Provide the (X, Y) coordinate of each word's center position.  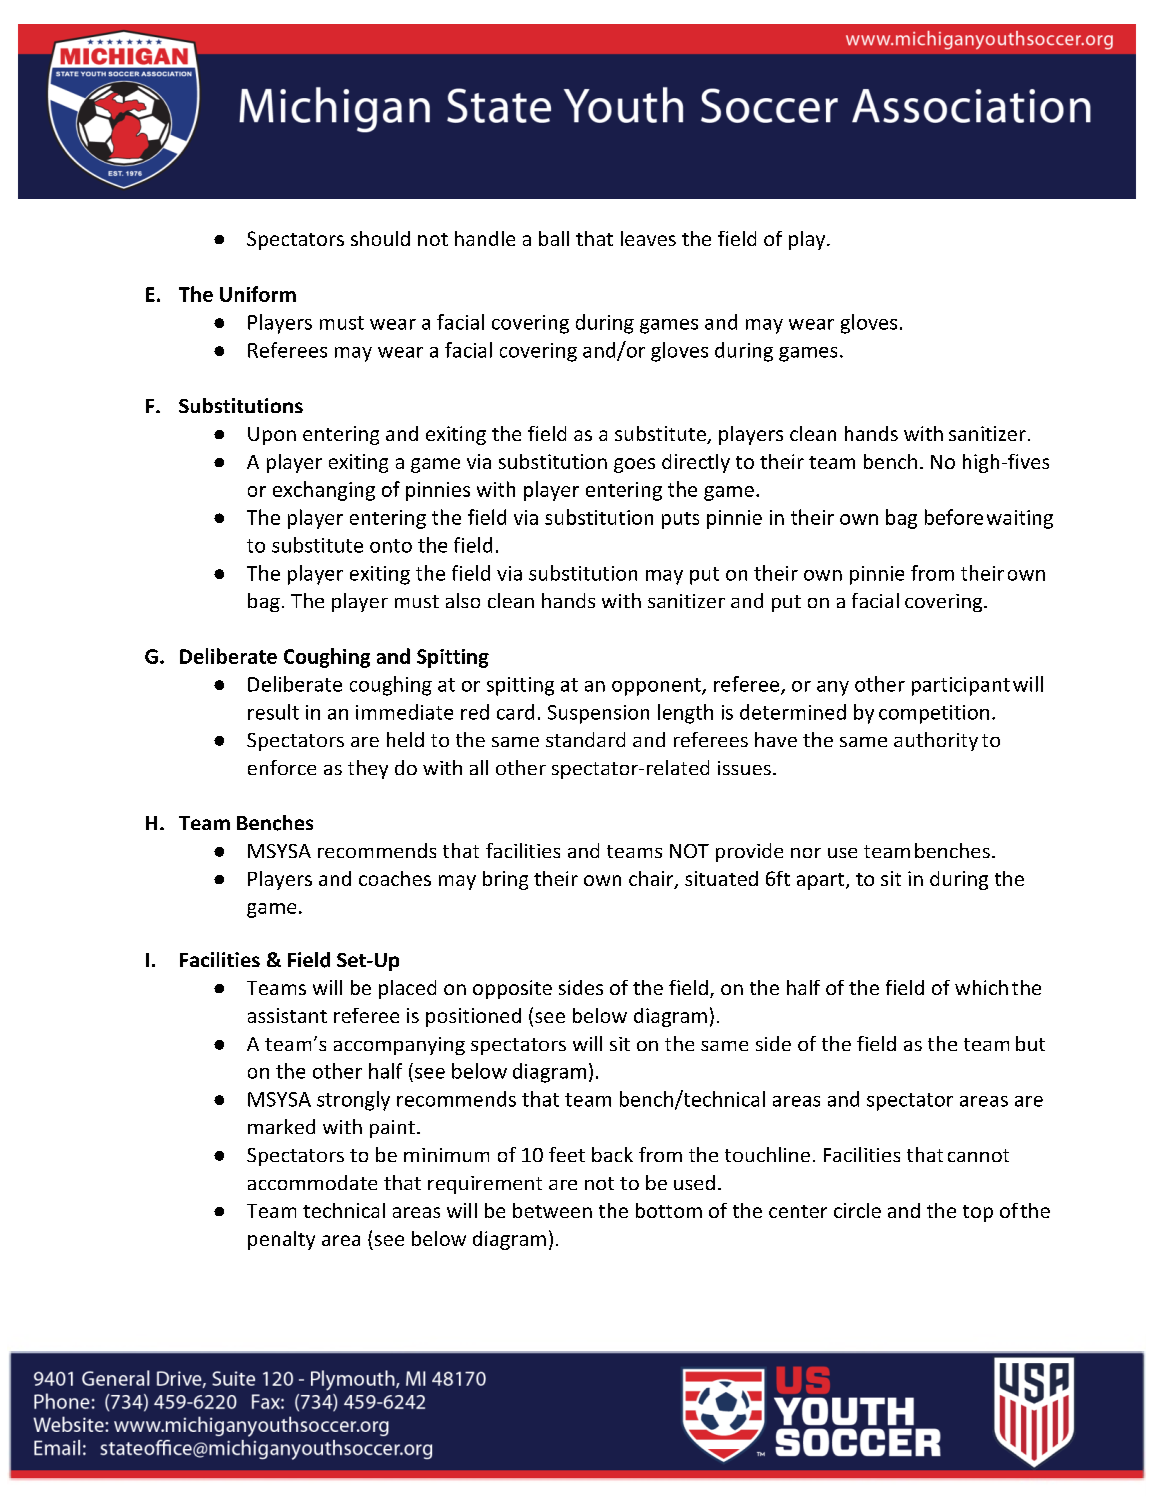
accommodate (312, 1182)
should (380, 238)
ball (554, 238)
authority (936, 741)
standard (585, 739)
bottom (669, 1210)
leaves (648, 238)
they (368, 769)
